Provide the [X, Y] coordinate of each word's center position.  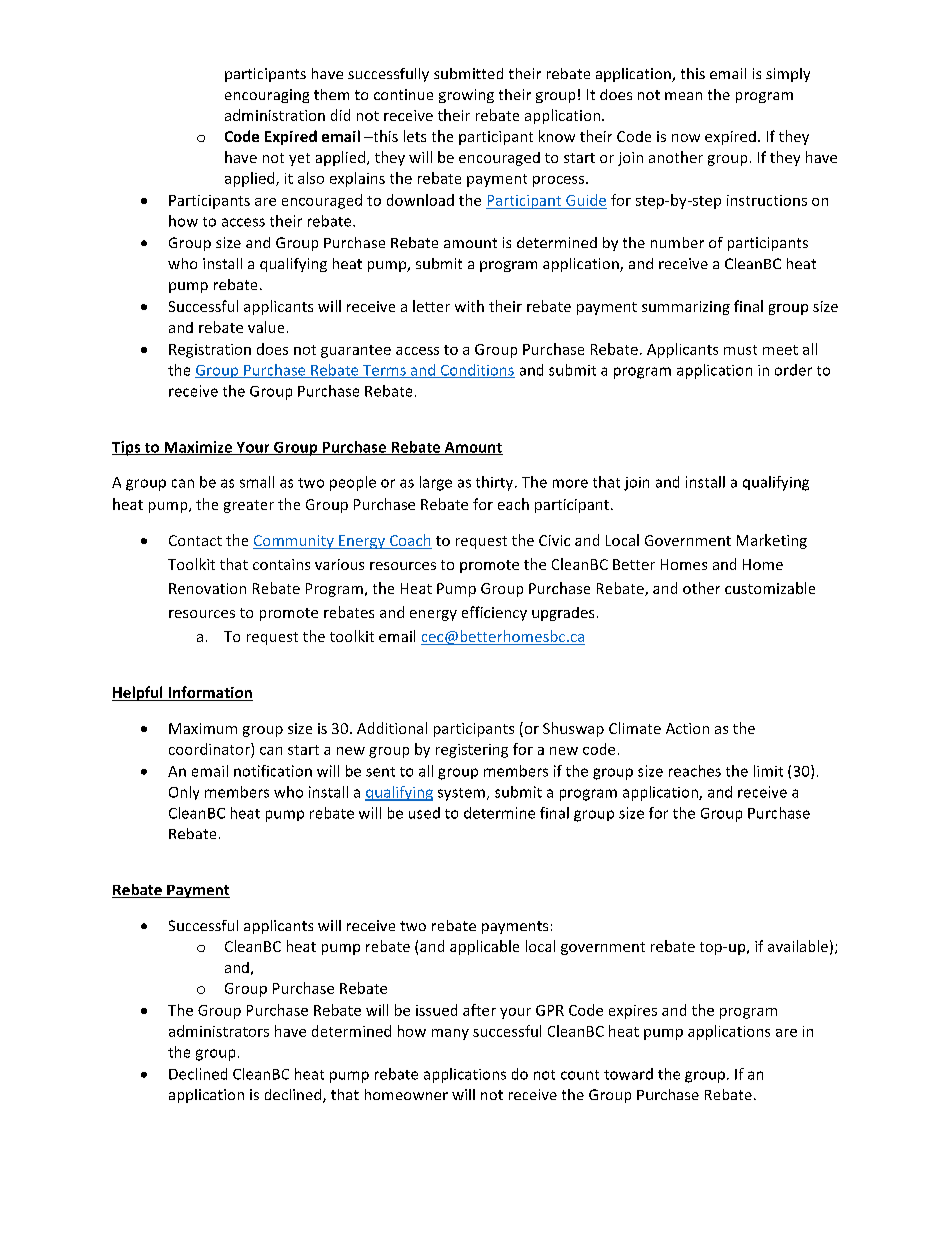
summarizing [686, 308]
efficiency [494, 613]
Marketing [772, 541]
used [424, 813]
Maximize [198, 448]
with [469, 306]
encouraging [267, 96]
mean [683, 96]
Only [184, 793]
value [266, 327]
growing [466, 96]
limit [768, 771]
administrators [219, 1031]
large [436, 483]
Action [687, 728]
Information [209, 693]
